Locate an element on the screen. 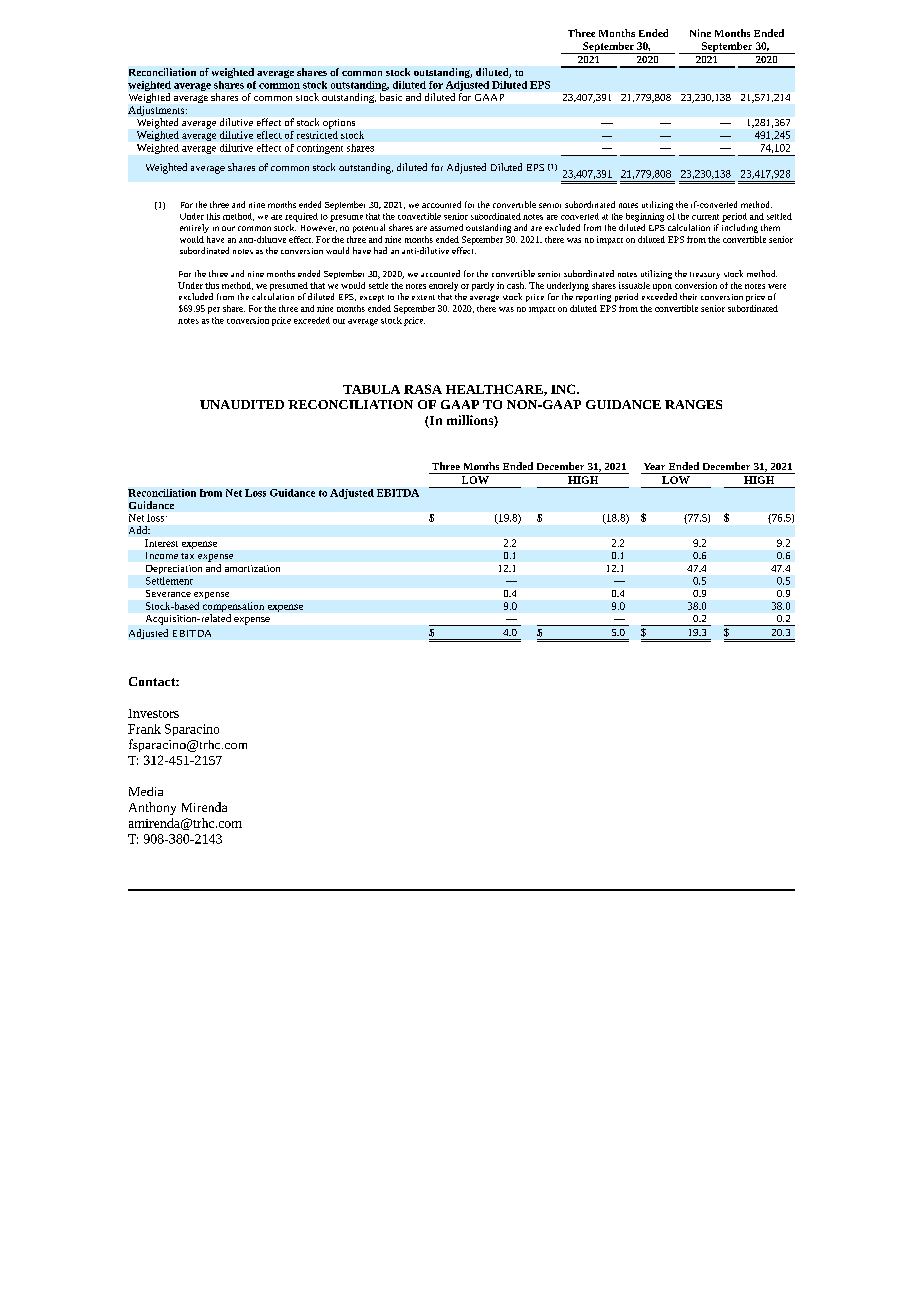 The width and height of the screenshot is (924, 1308). compensation is located at coordinates (233, 608).
